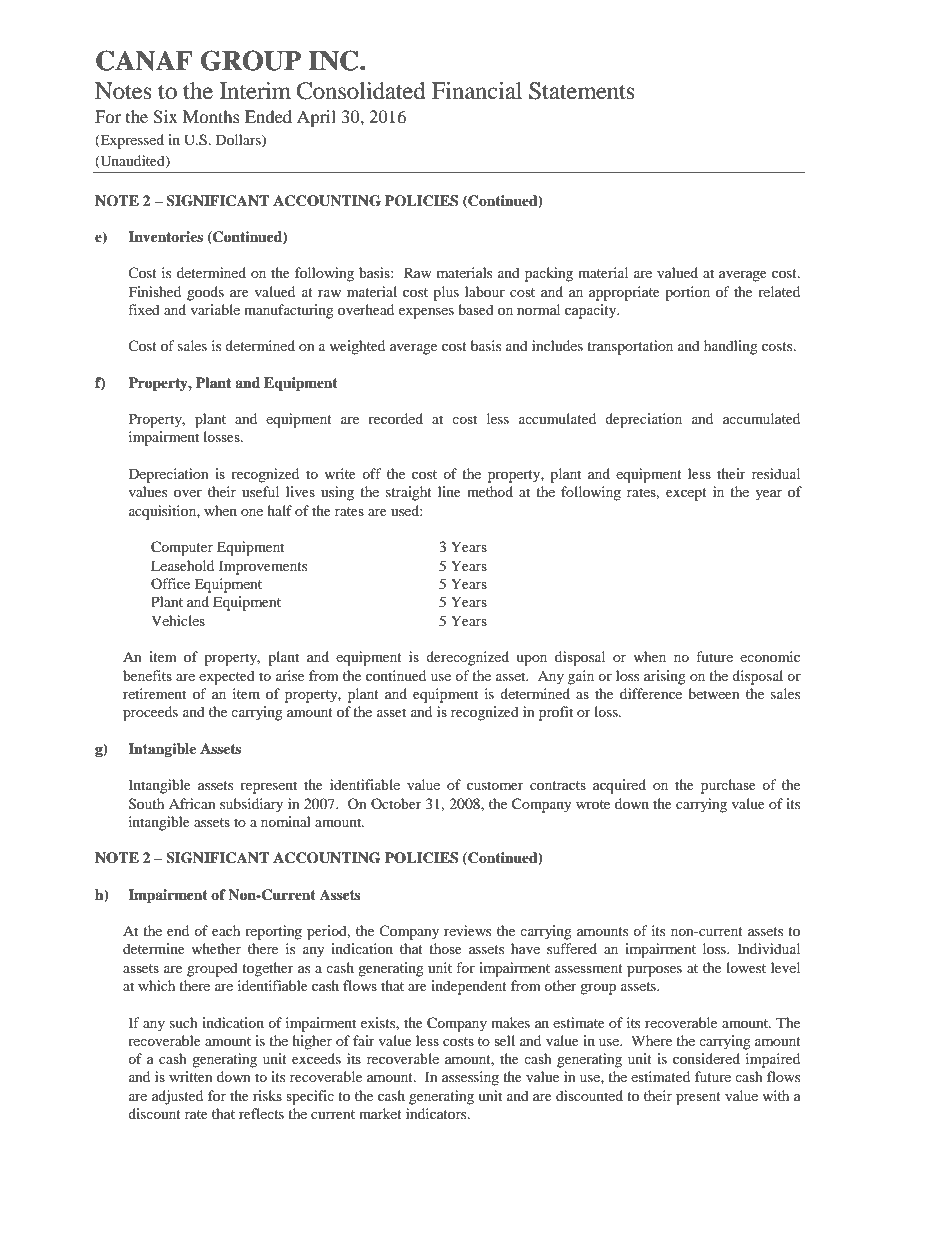 This document has width=952, height=1233. I want to click on Statements, so click(582, 91).
